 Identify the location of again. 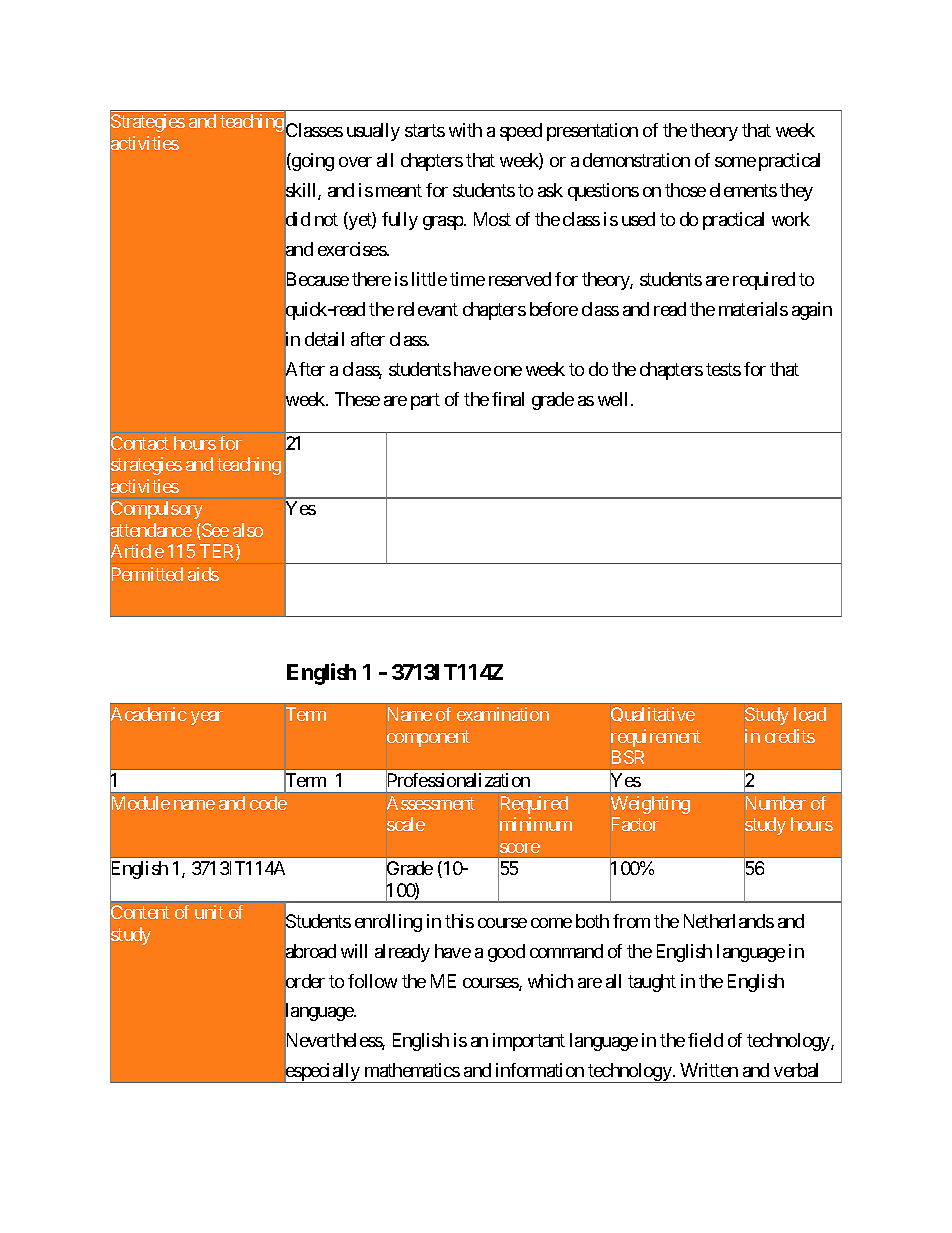
(812, 311).
